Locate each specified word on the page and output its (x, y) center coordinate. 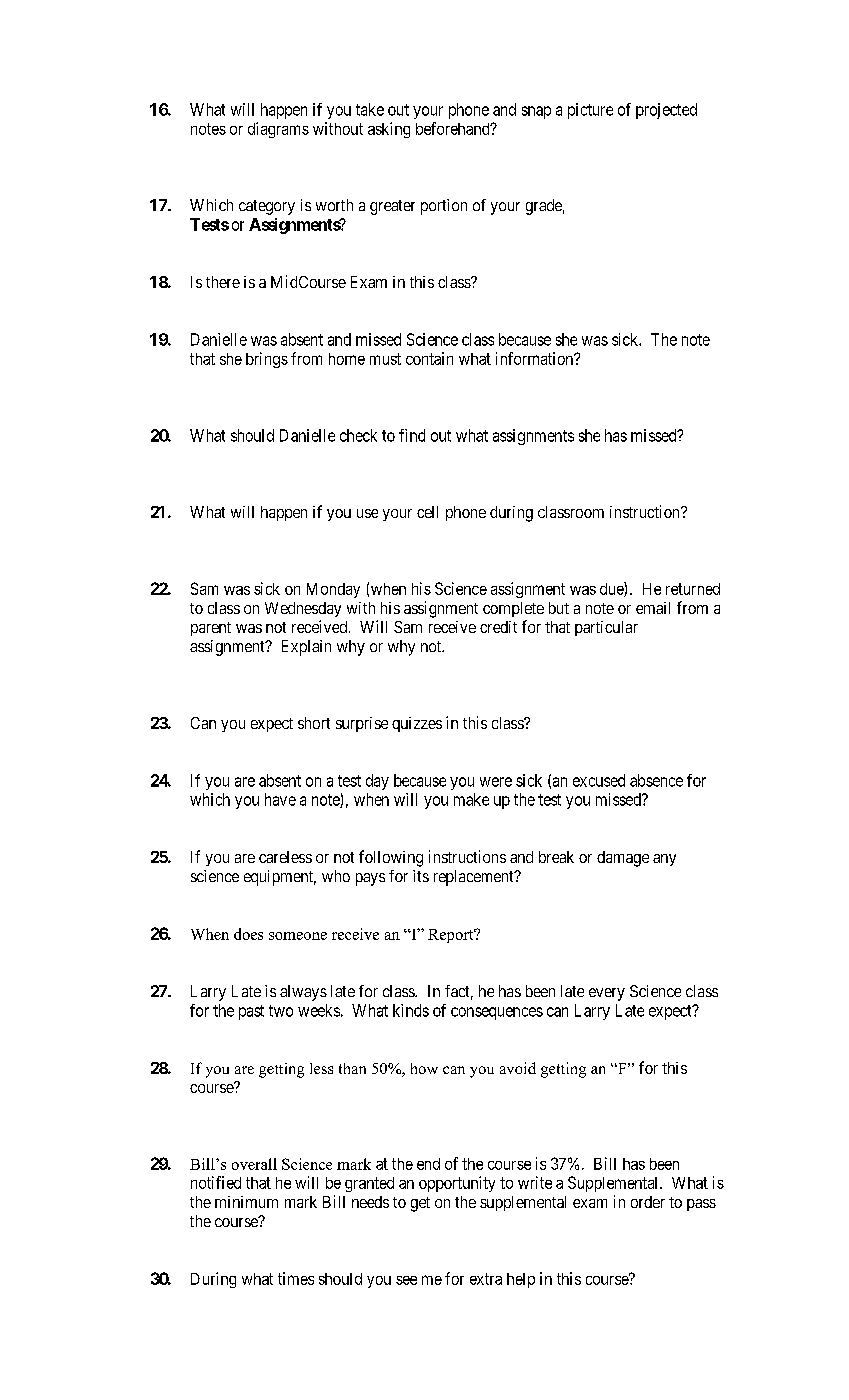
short (314, 723)
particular (606, 628)
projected (666, 111)
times (296, 1278)
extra (486, 1279)
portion (444, 207)
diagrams (278, 130)
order (648, 1202)
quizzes (417, 724)
